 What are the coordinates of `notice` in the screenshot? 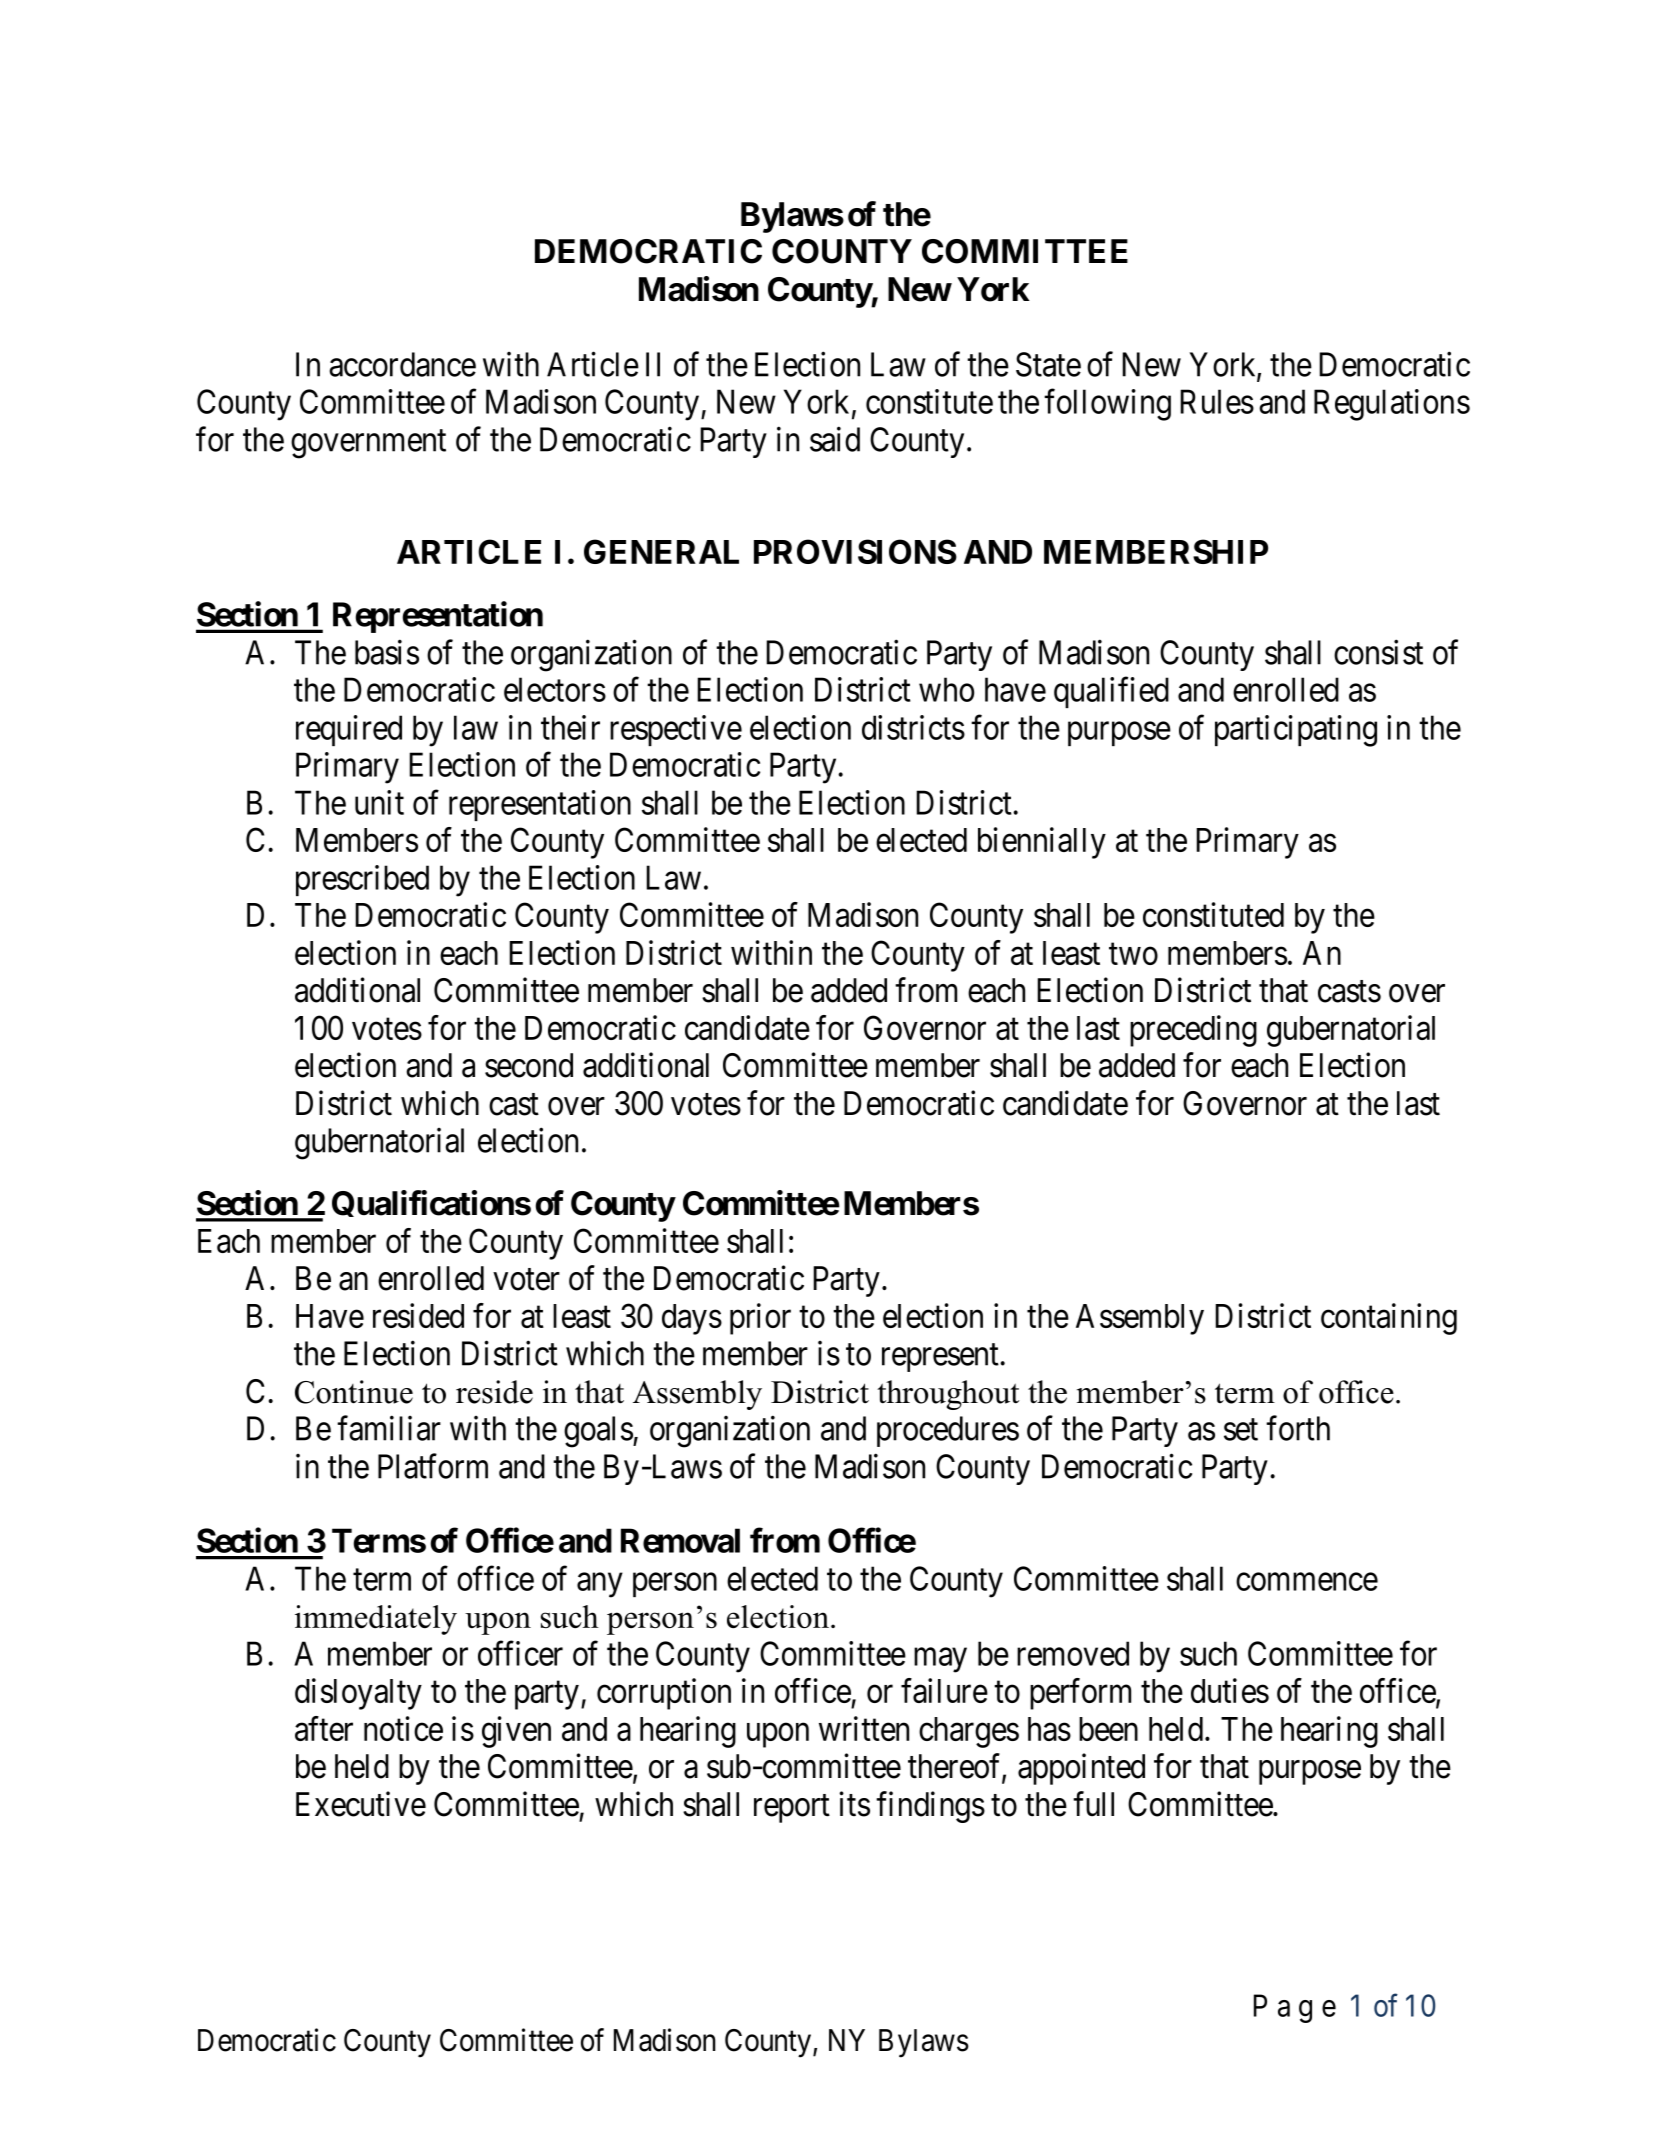 It's located at (403, 1728).
